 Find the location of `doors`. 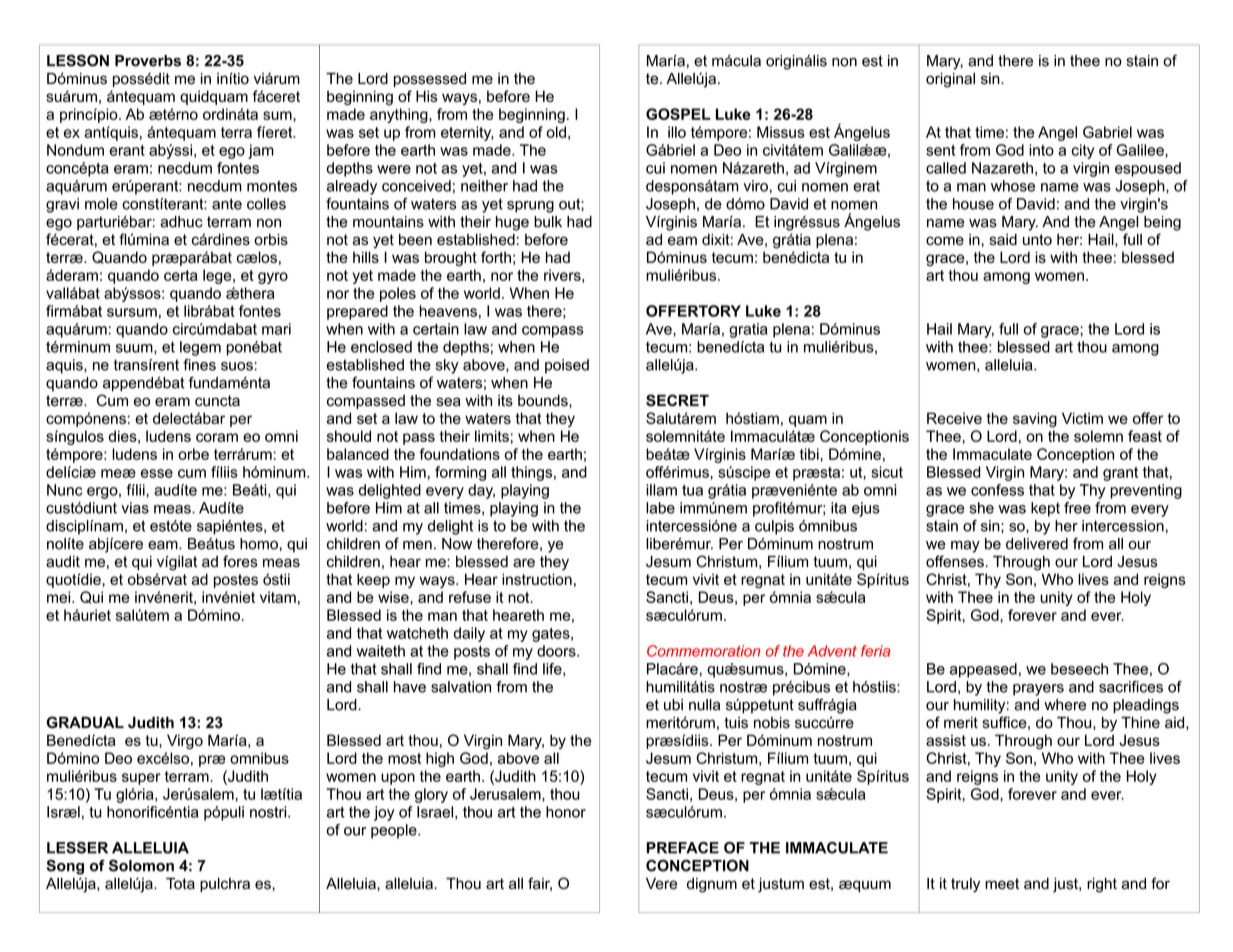

doors is located at coordinates (557, 651).
